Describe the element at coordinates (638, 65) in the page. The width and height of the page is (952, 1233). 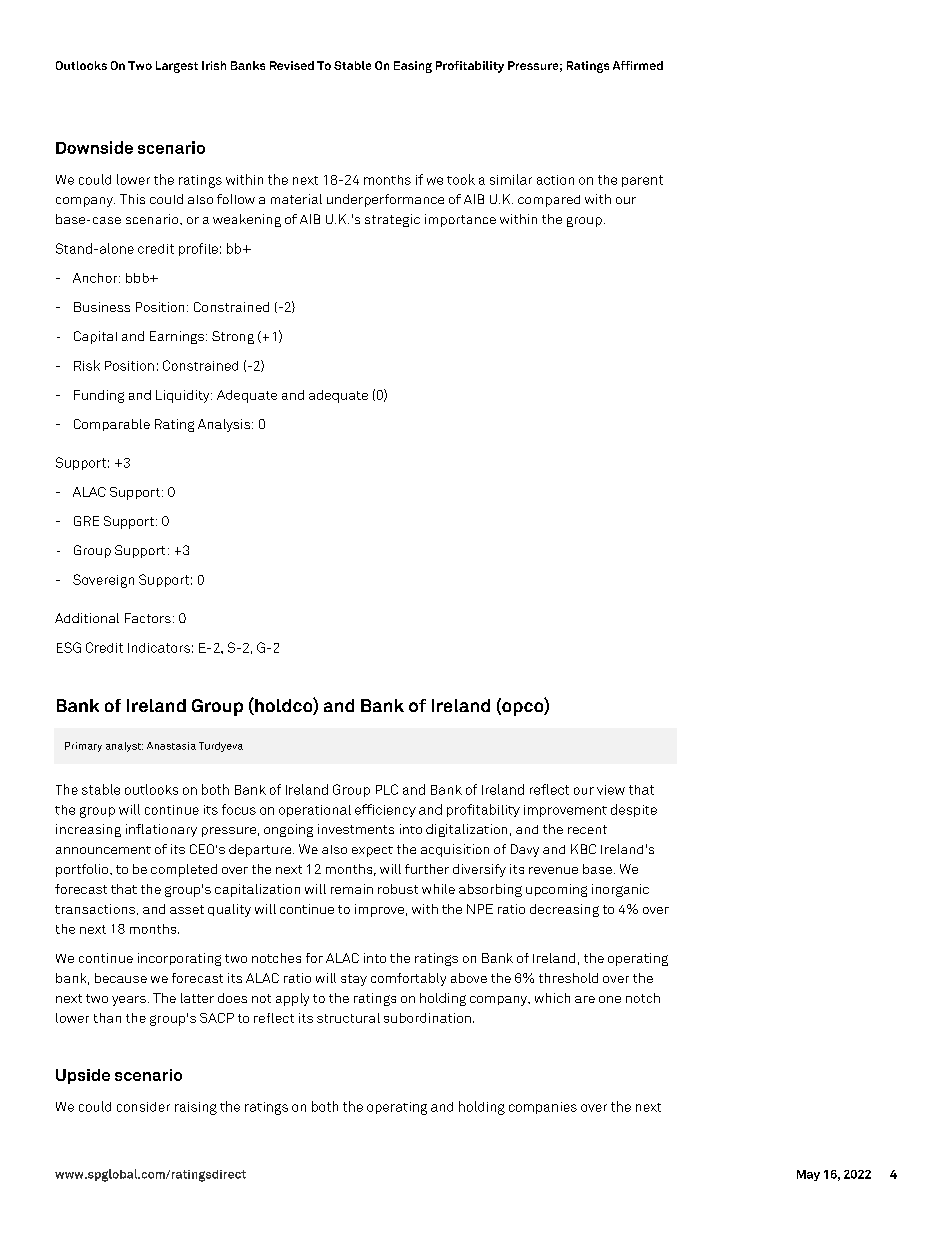
I see `Affirmed` at that location.
